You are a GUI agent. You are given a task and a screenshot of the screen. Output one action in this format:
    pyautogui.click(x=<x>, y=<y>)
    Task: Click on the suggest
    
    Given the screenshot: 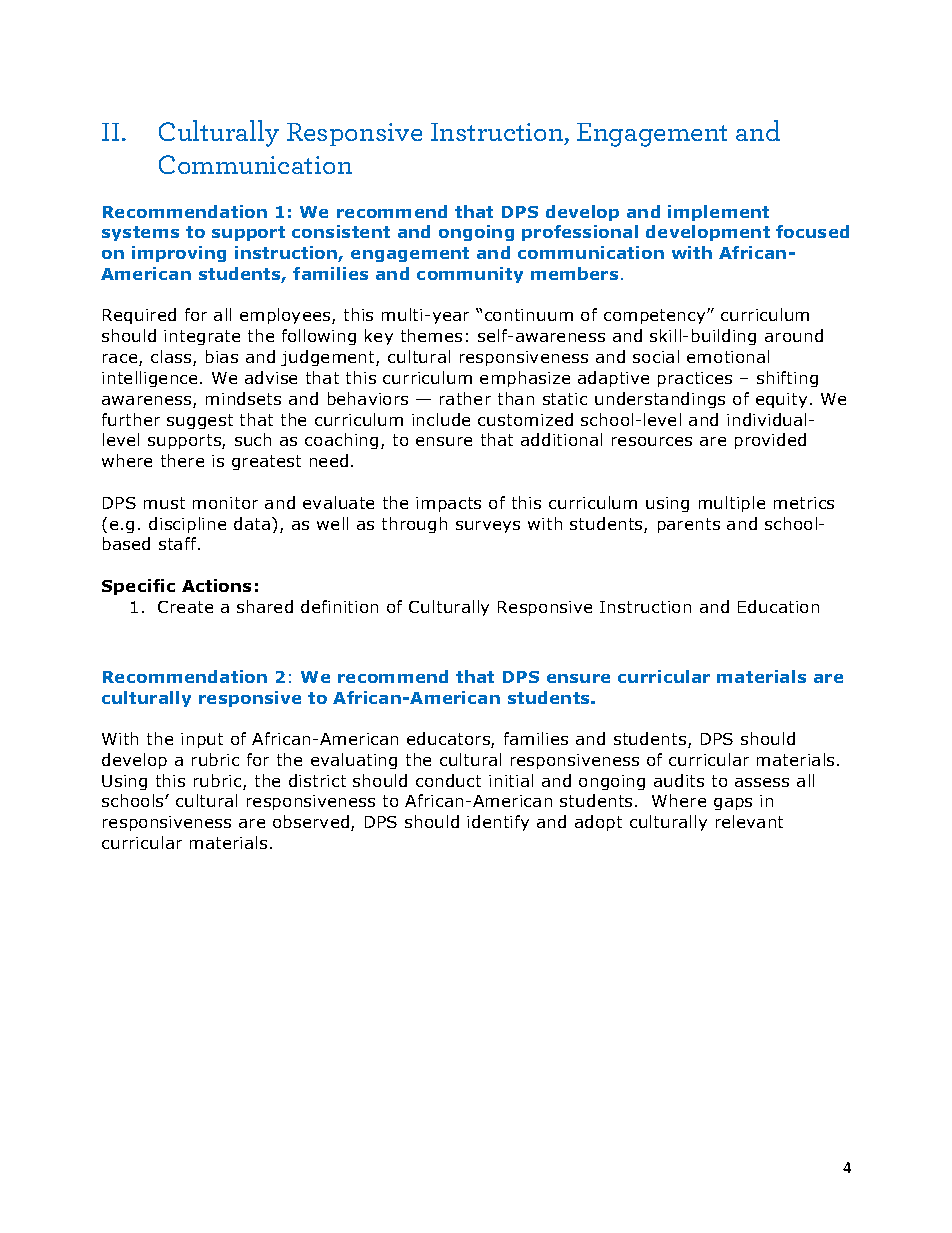 What is the action you would take?
    pyautogui.click(x=200, y=421)
